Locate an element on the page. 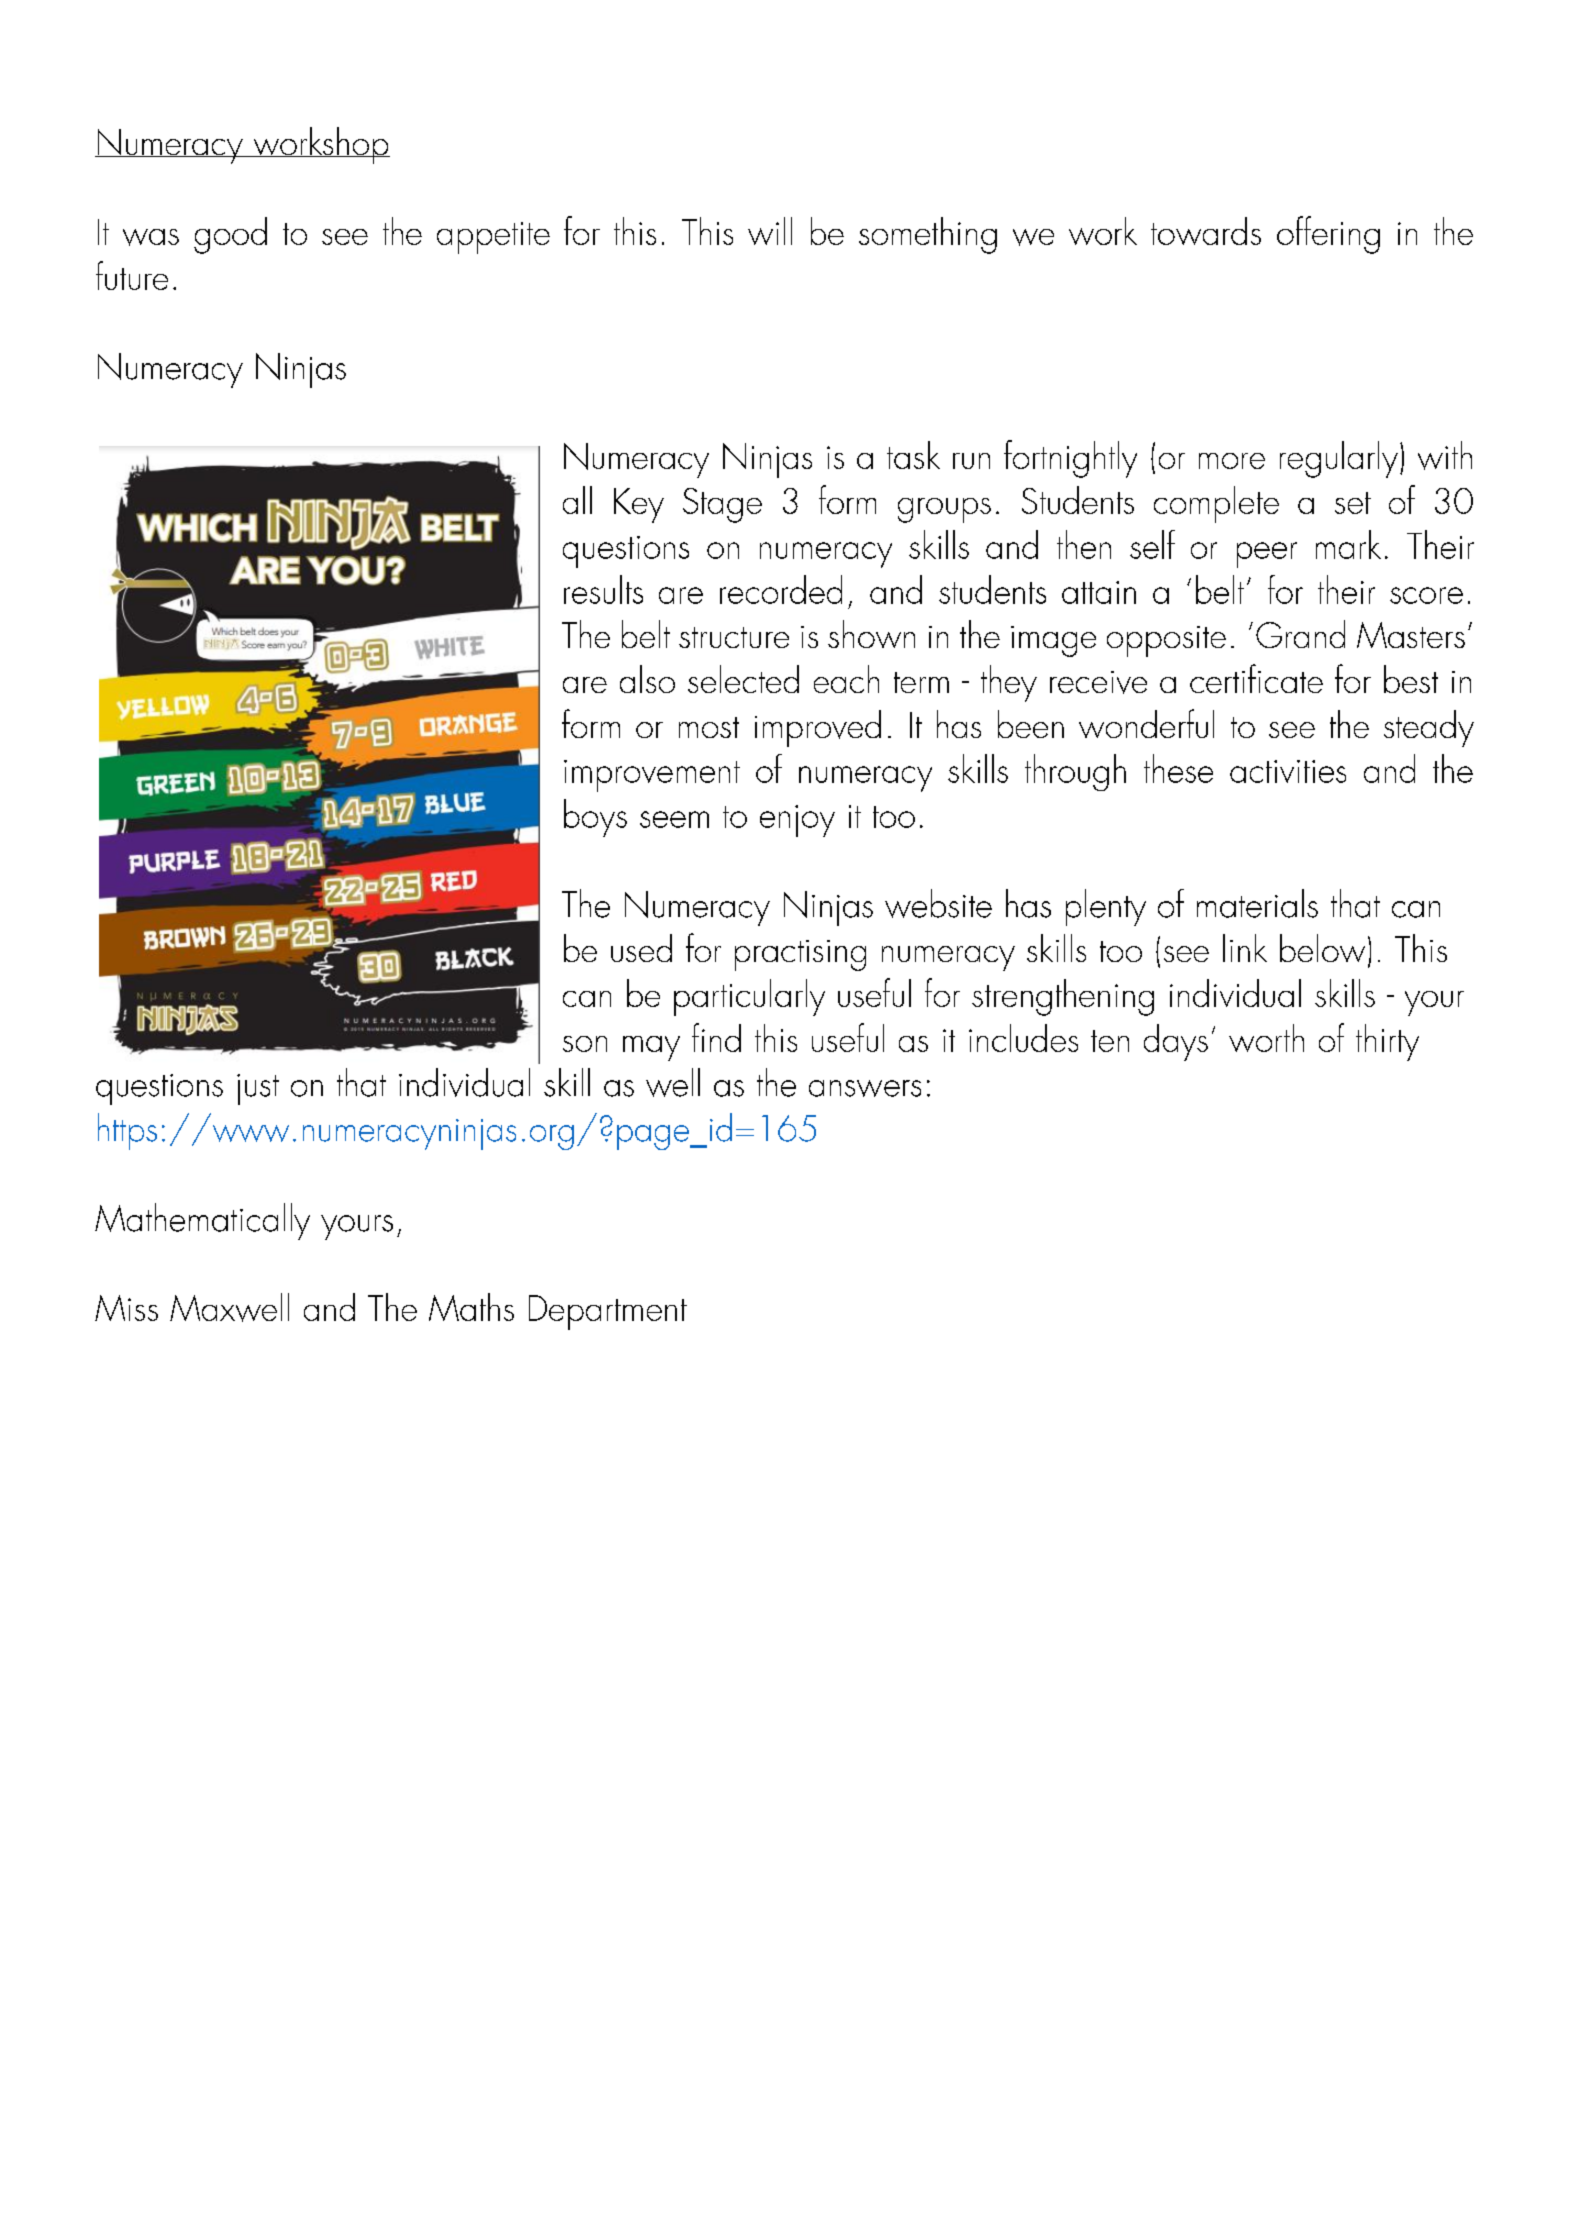 This image has width=1569, height=2219. Grand is located at coordinates (1300, 634).
